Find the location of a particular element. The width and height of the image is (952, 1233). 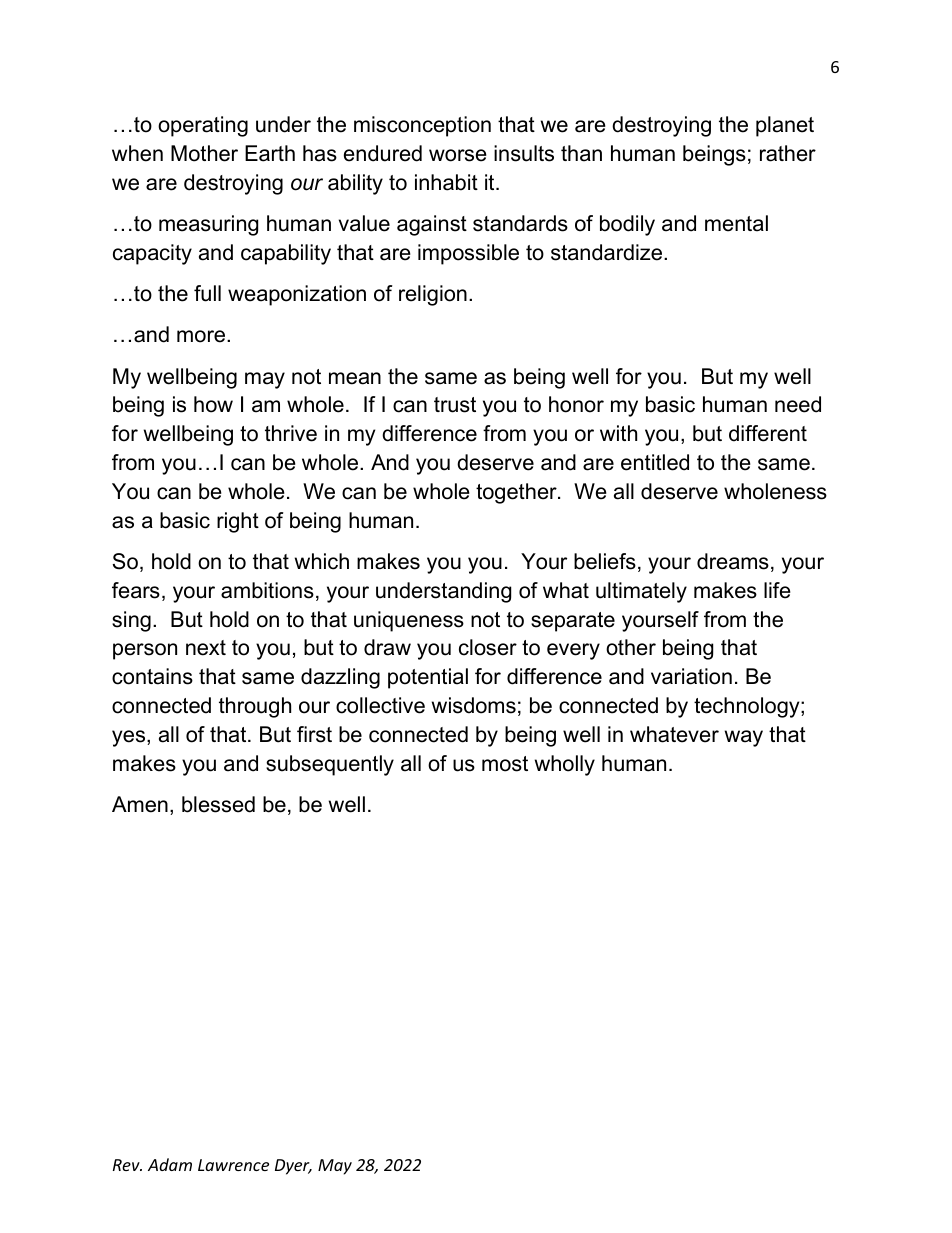

rather is located at coordinates (788, 153).
